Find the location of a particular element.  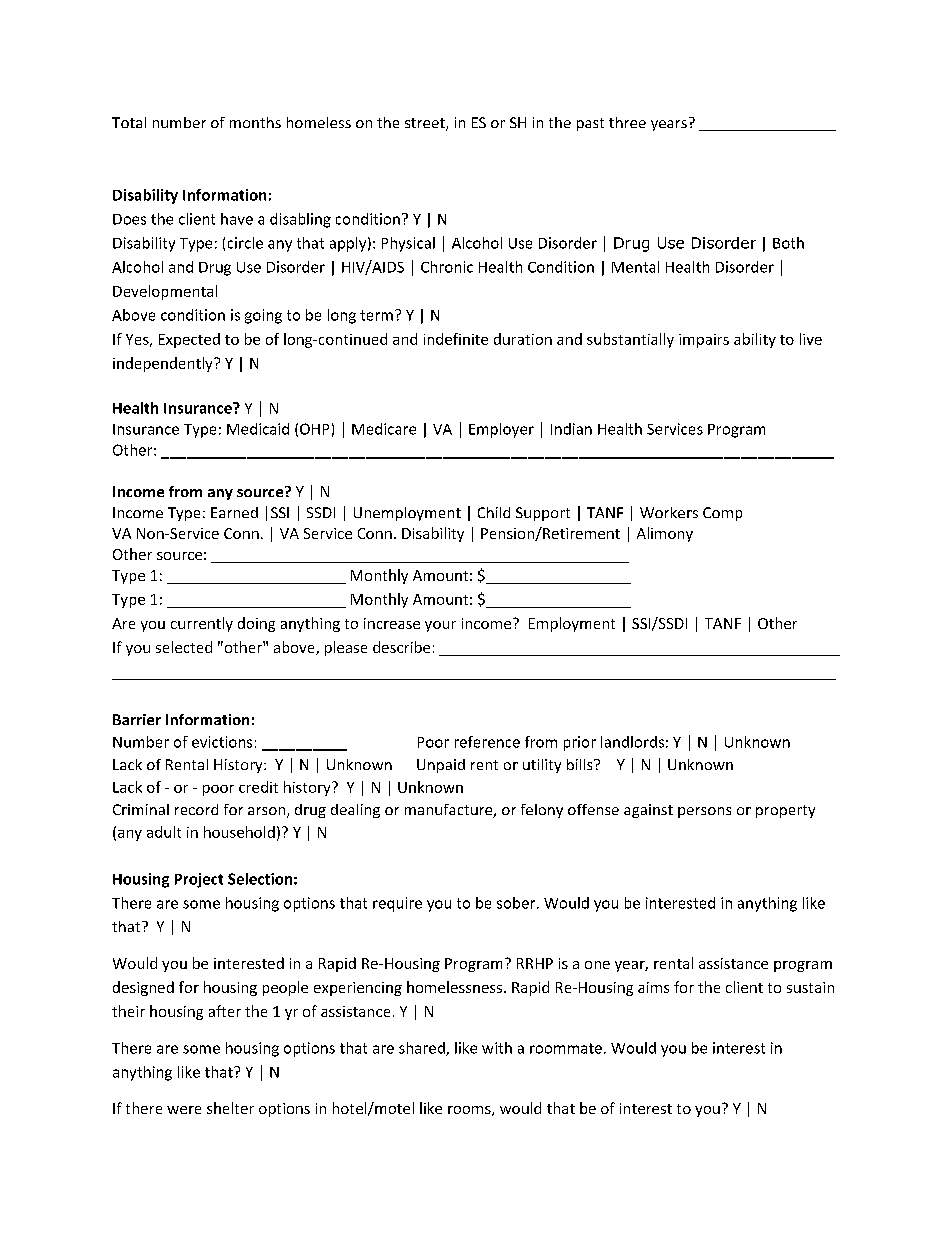

impairs is located at coordinates (704, 341).
